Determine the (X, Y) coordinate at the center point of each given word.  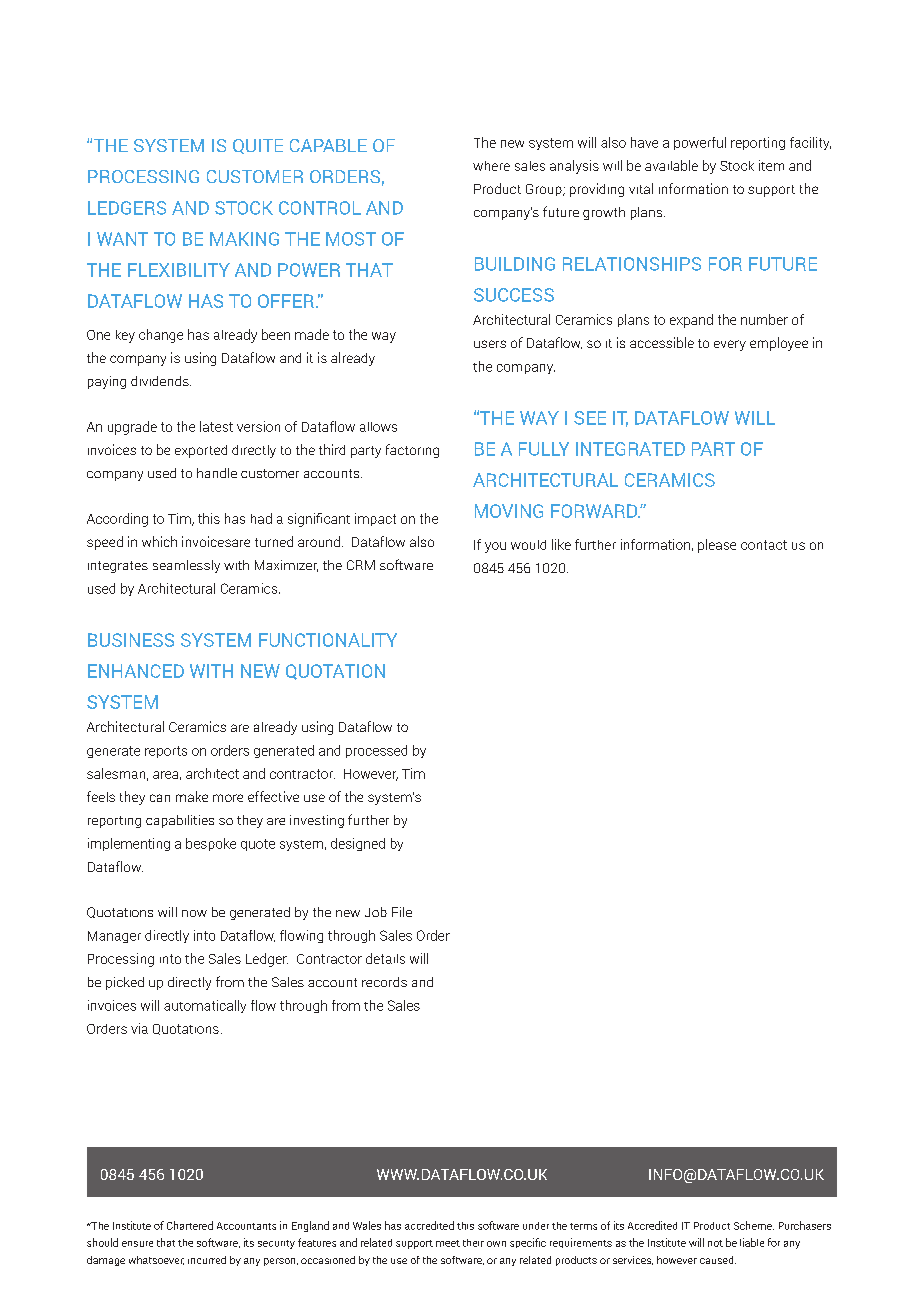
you (495, 547)
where (491, 166)
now (194, 913)
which (159, 541)
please (717, 546)
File (402, 912)
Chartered (190, 1225)
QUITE (258, 146)
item (771, 165)
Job (376, 912)
